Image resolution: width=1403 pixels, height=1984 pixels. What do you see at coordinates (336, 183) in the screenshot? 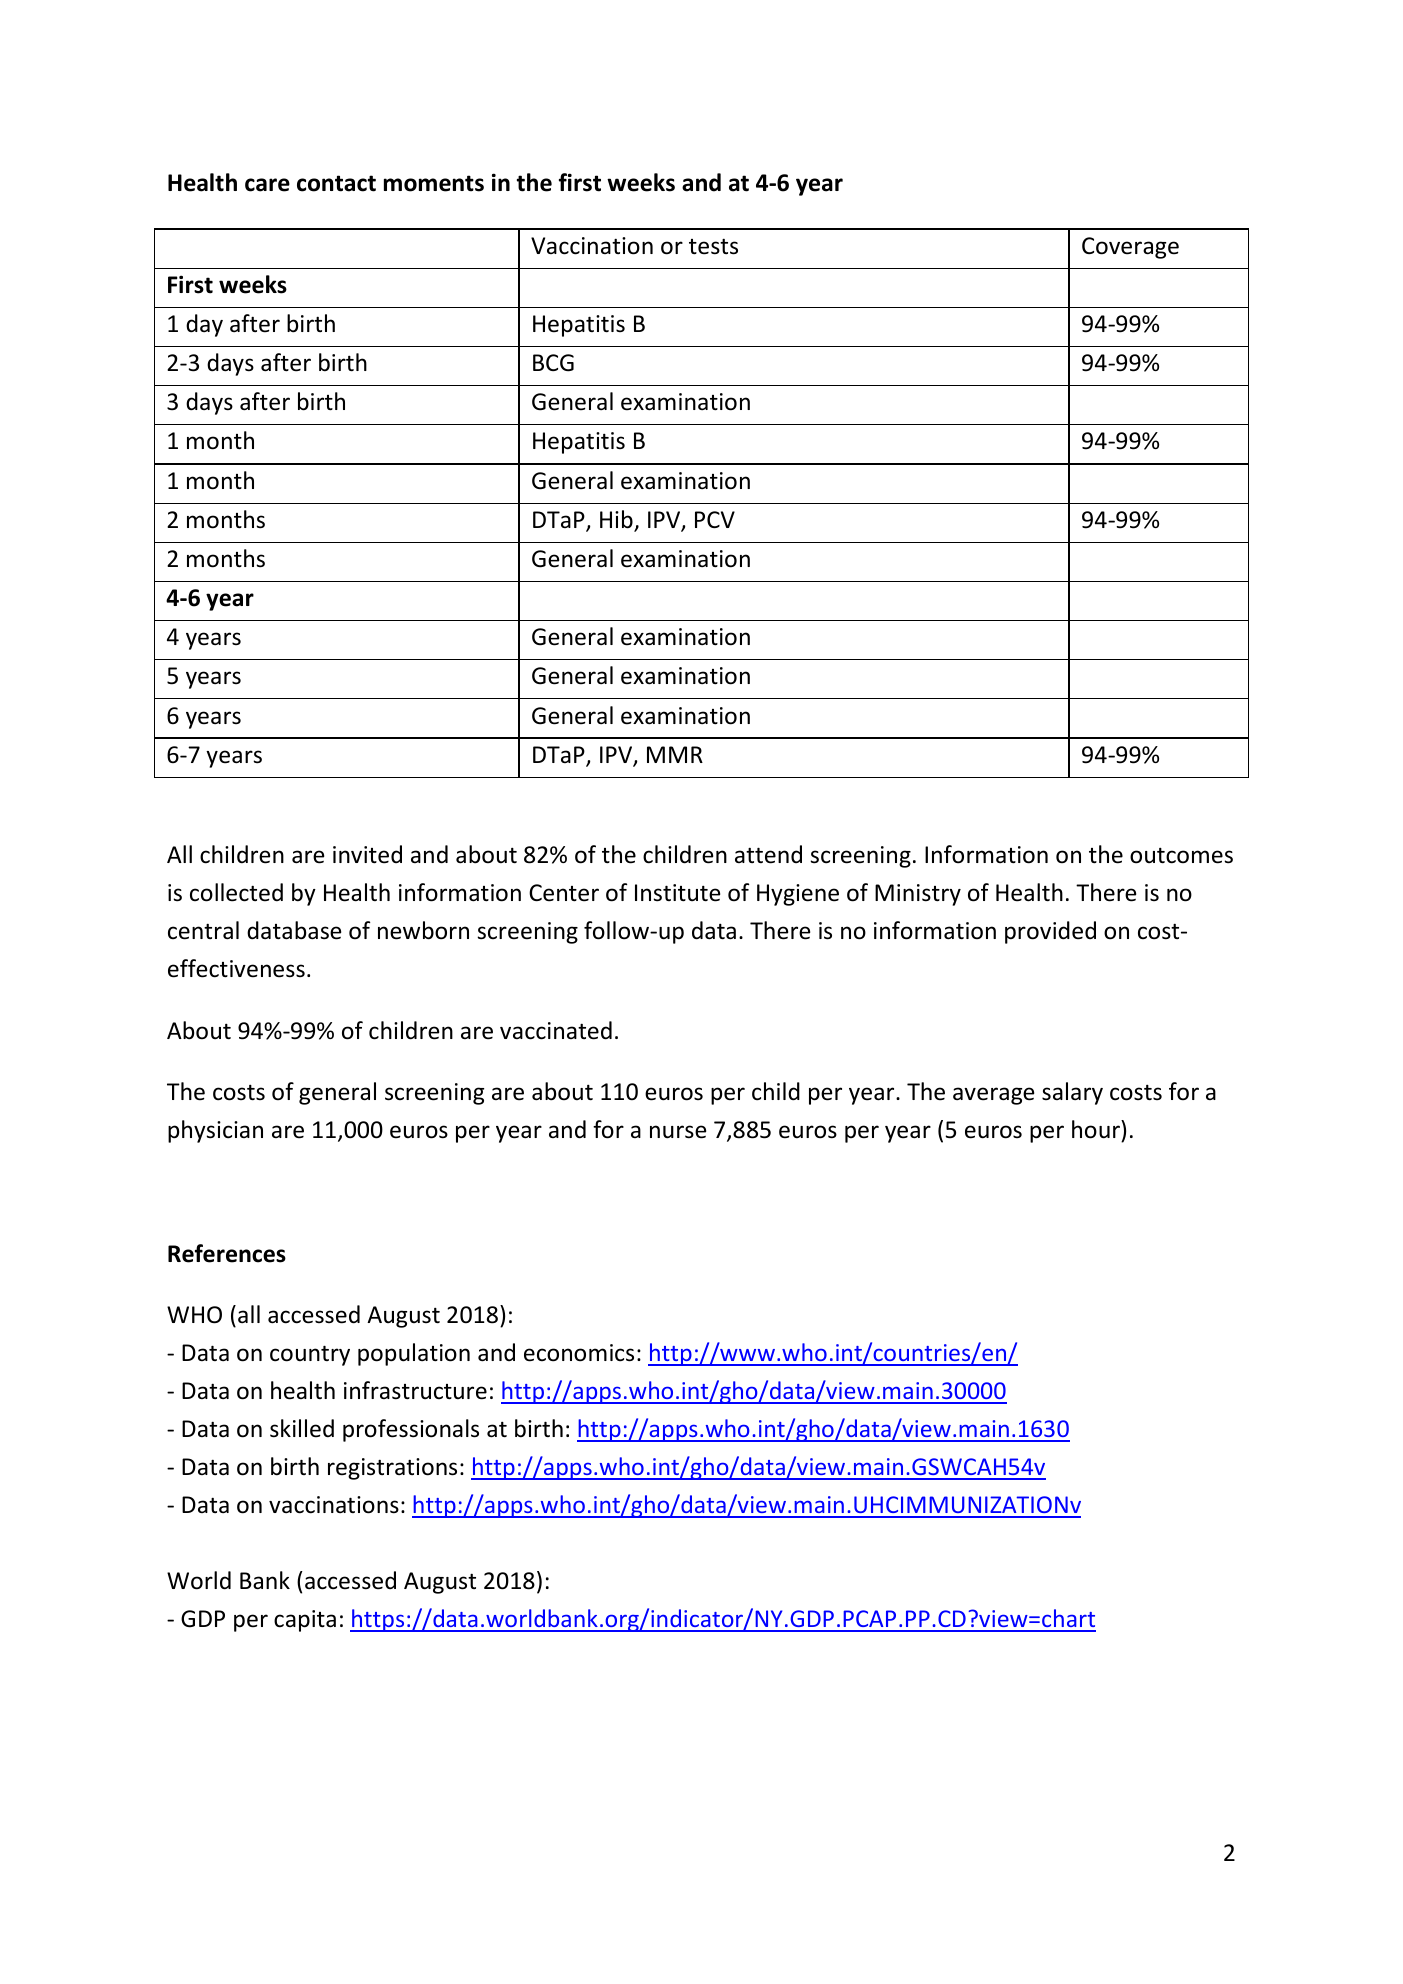
I see `contact` at bounding box center [336, 183].
